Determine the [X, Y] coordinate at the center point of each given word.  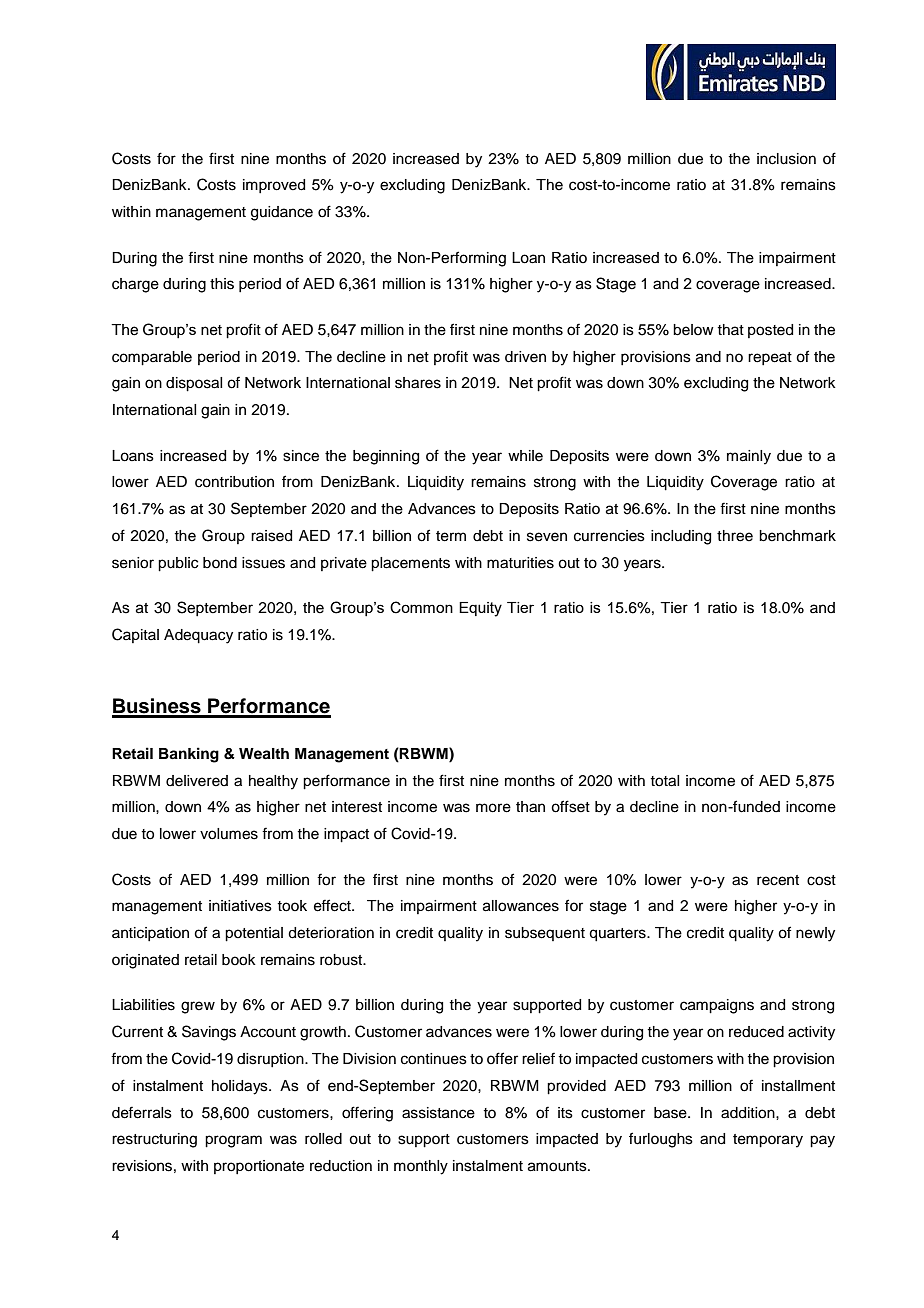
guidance [282, 213]
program [233, 1141]
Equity [480, 609]
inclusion [786, 159]
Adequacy [198, 636]
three [735, 536]
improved [274, 186]
